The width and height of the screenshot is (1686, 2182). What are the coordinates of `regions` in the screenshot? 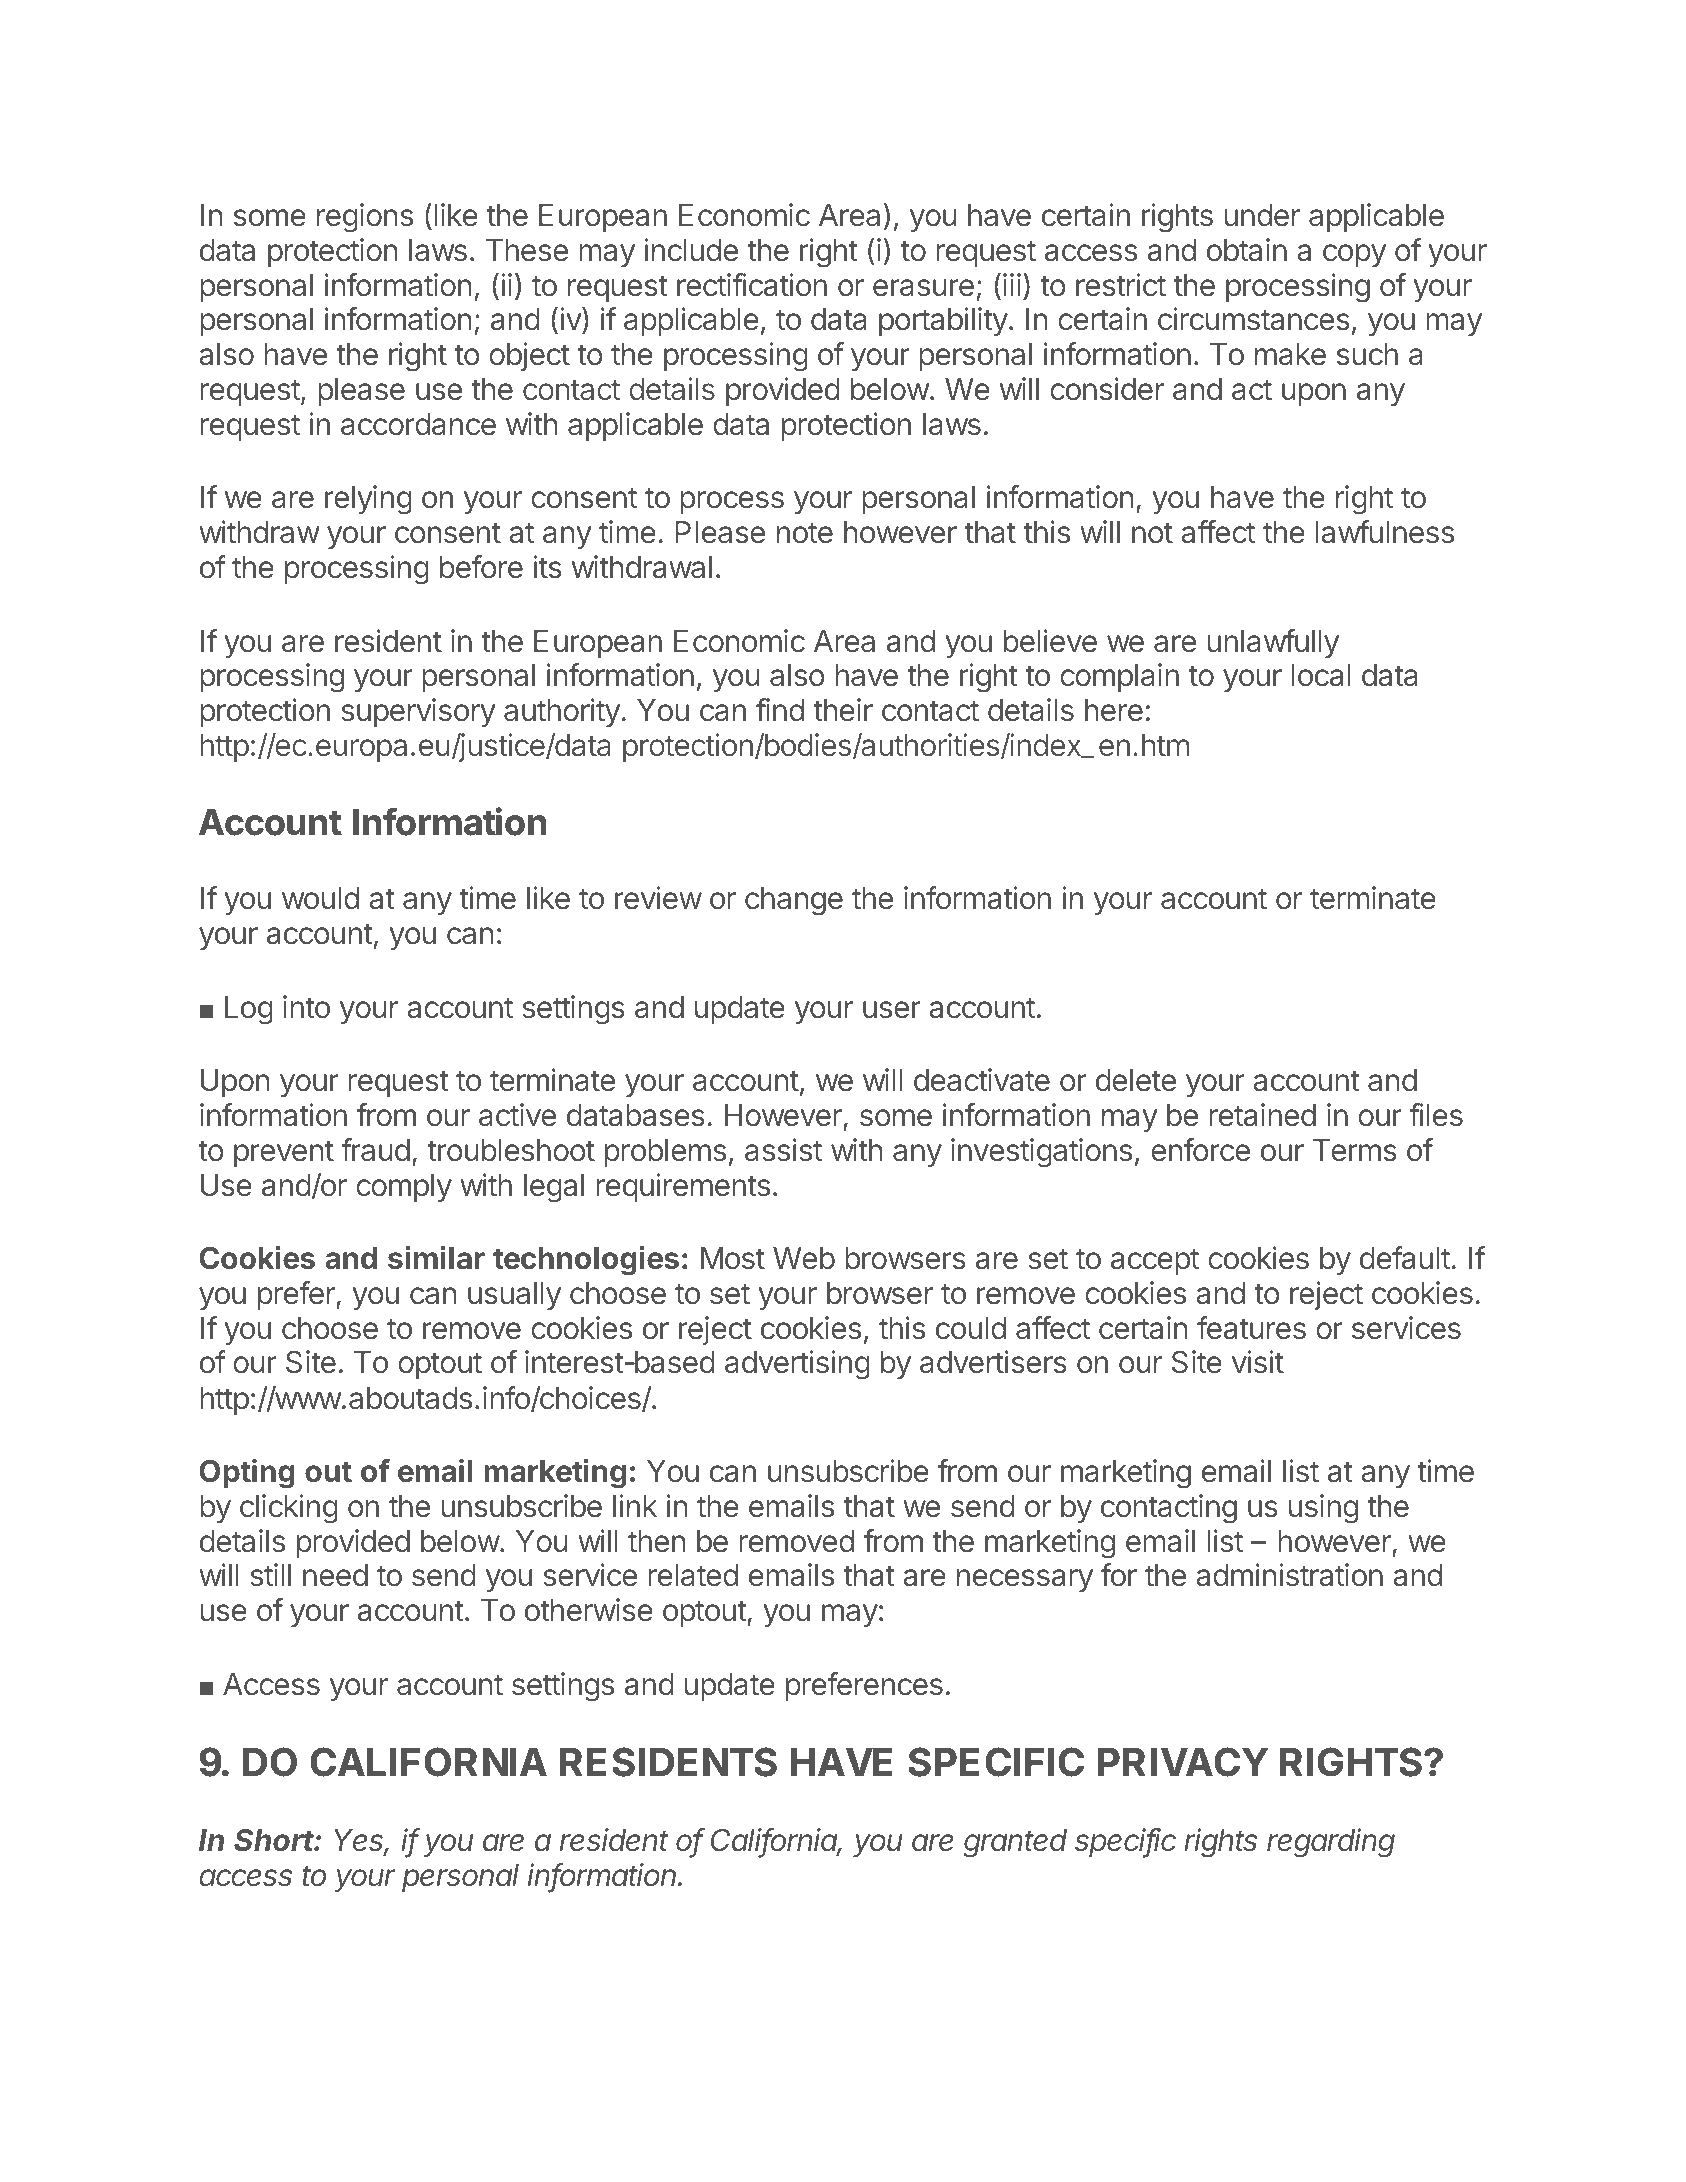 It's located at (365, 218).
